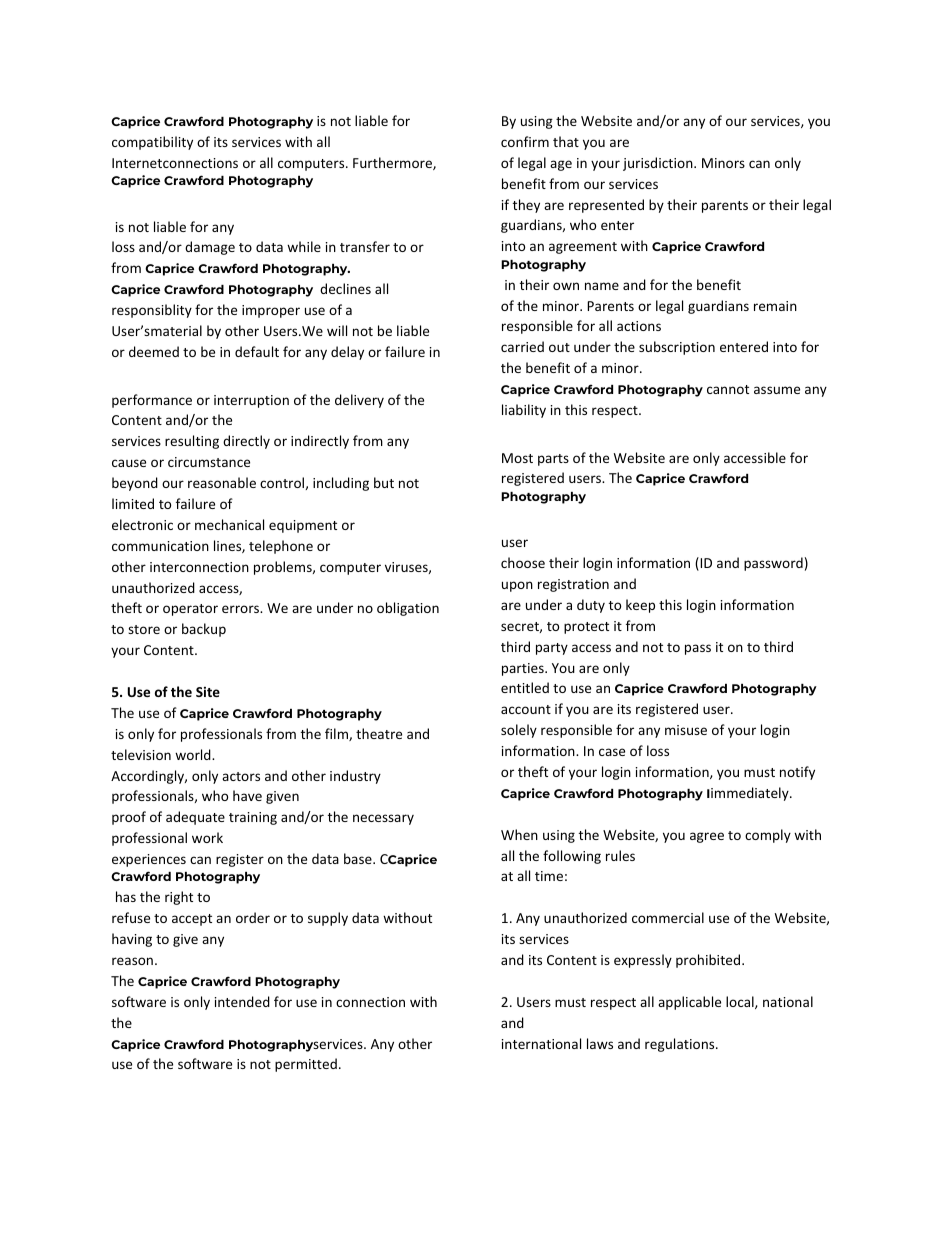  Describe the element at coordinates (659, 164) in the screenshot. I see `jurisdiction` at that location.
